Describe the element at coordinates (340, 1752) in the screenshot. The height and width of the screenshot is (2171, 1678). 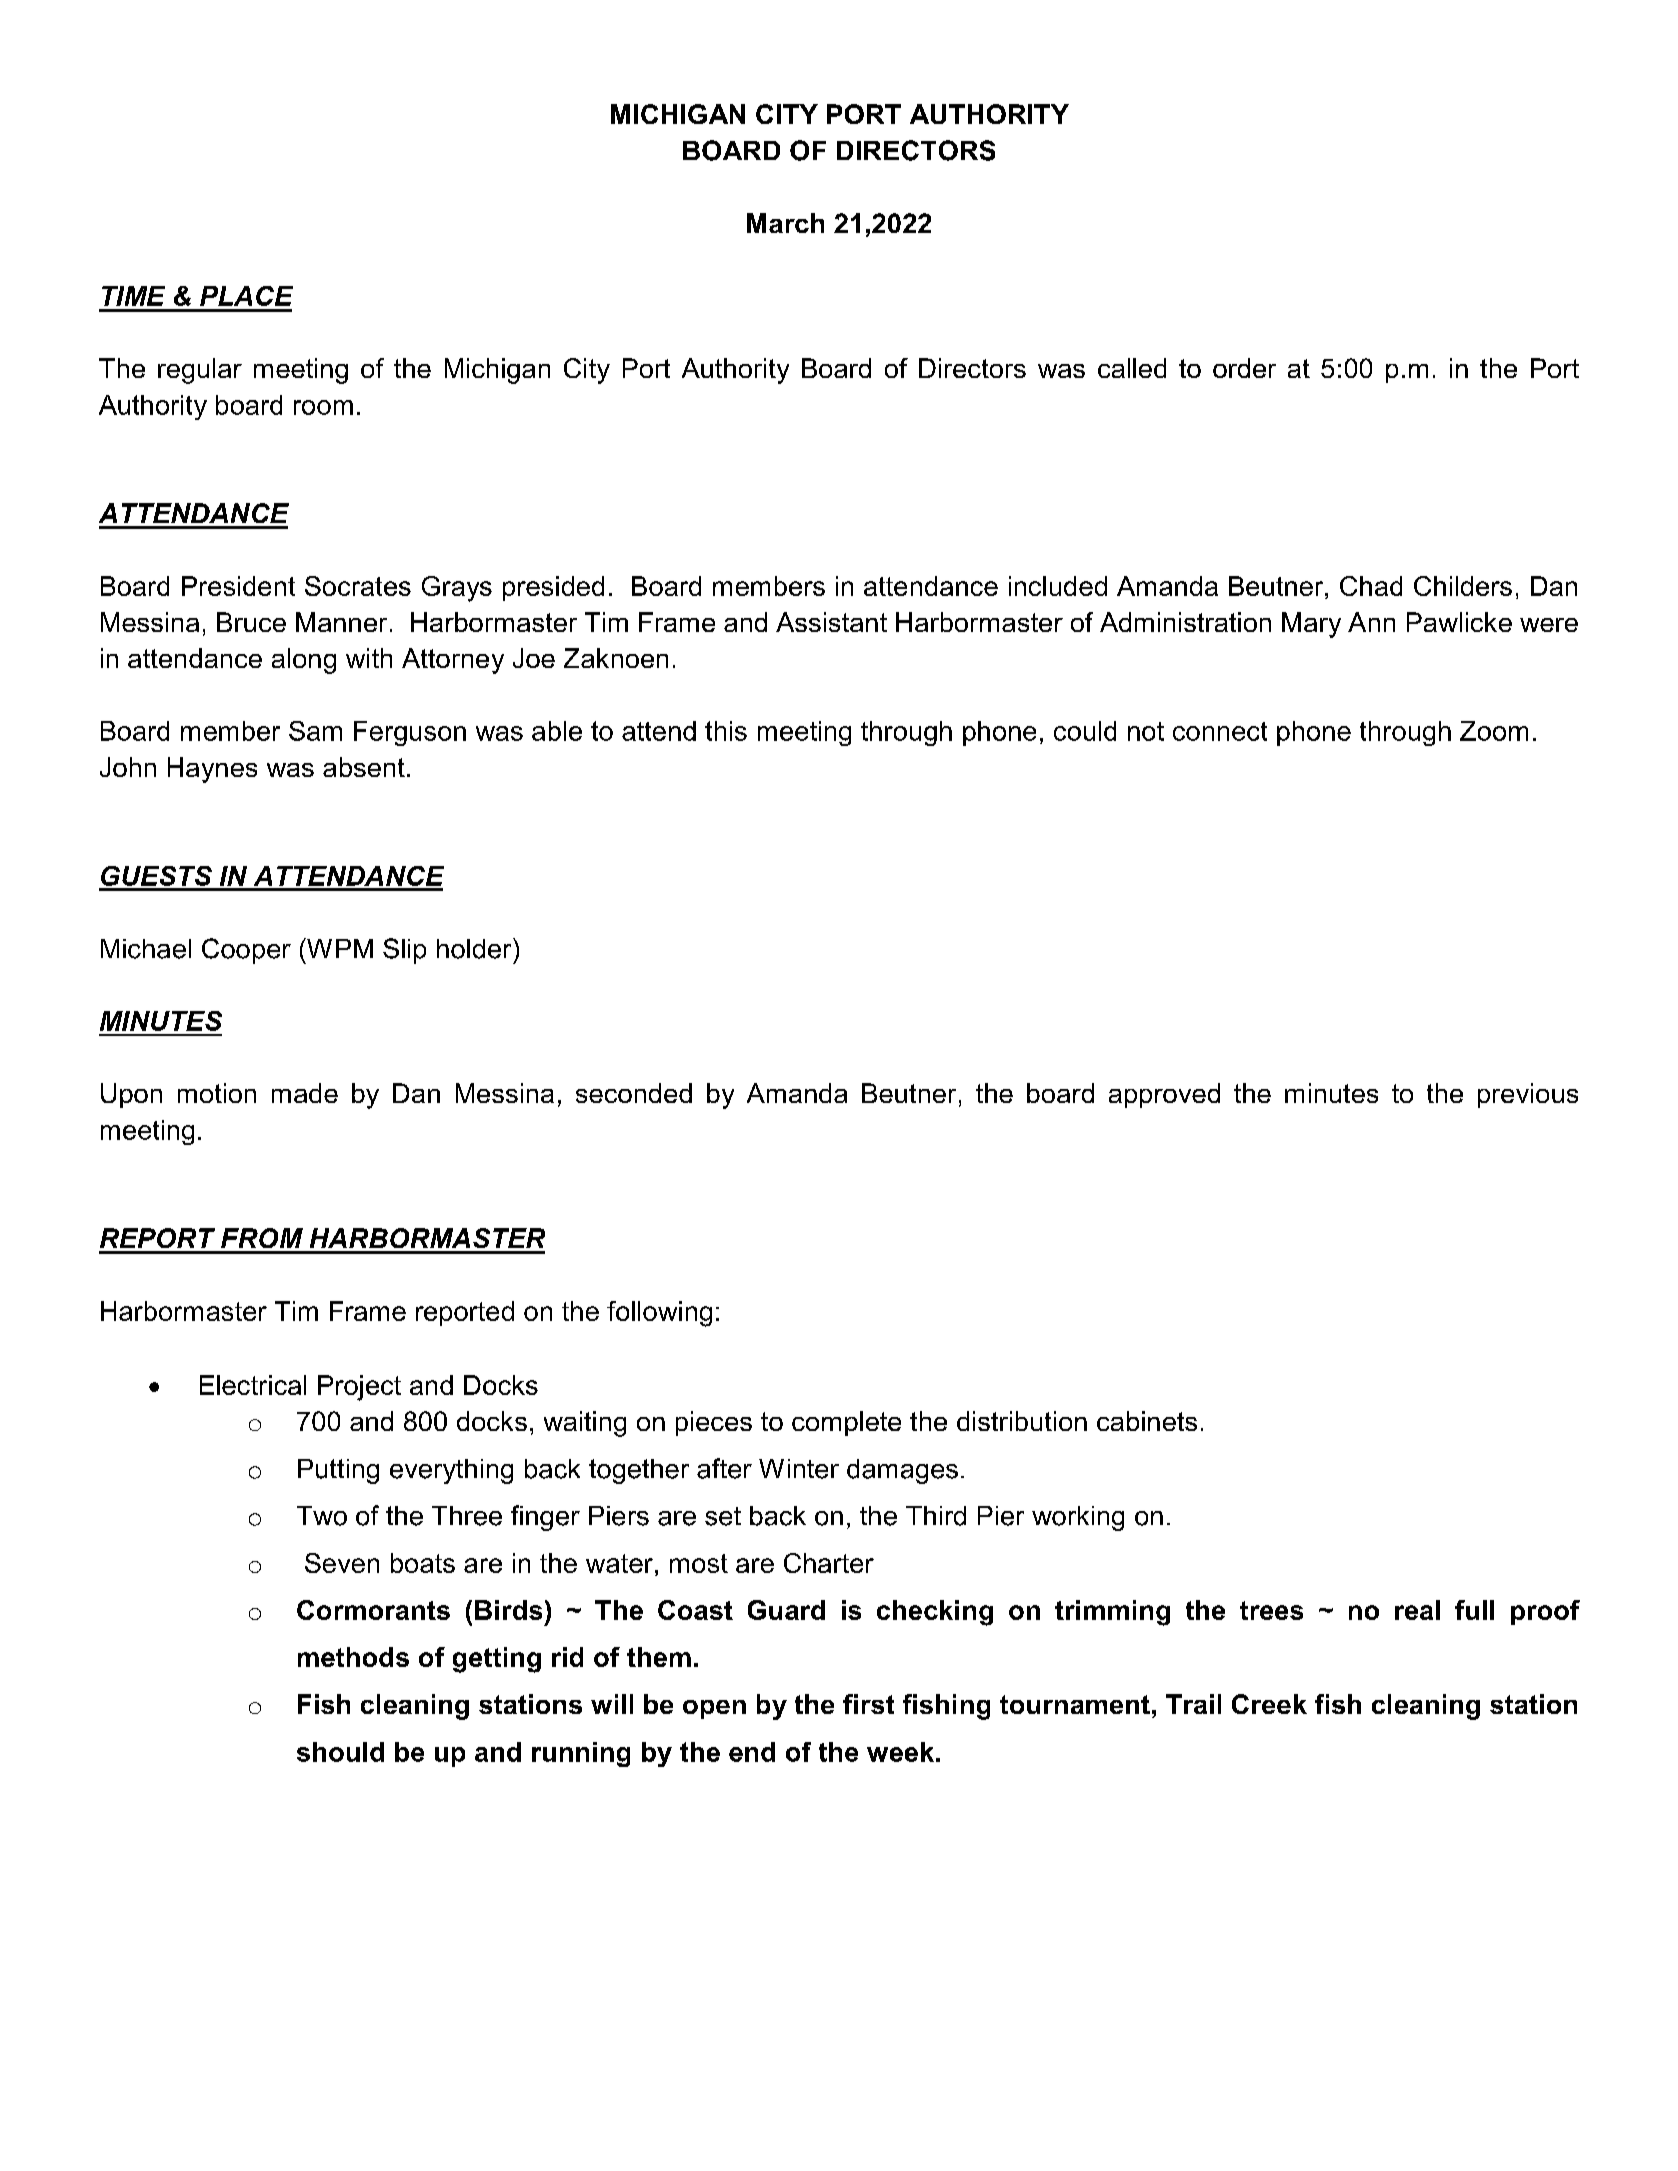
I see `should` at that location.
